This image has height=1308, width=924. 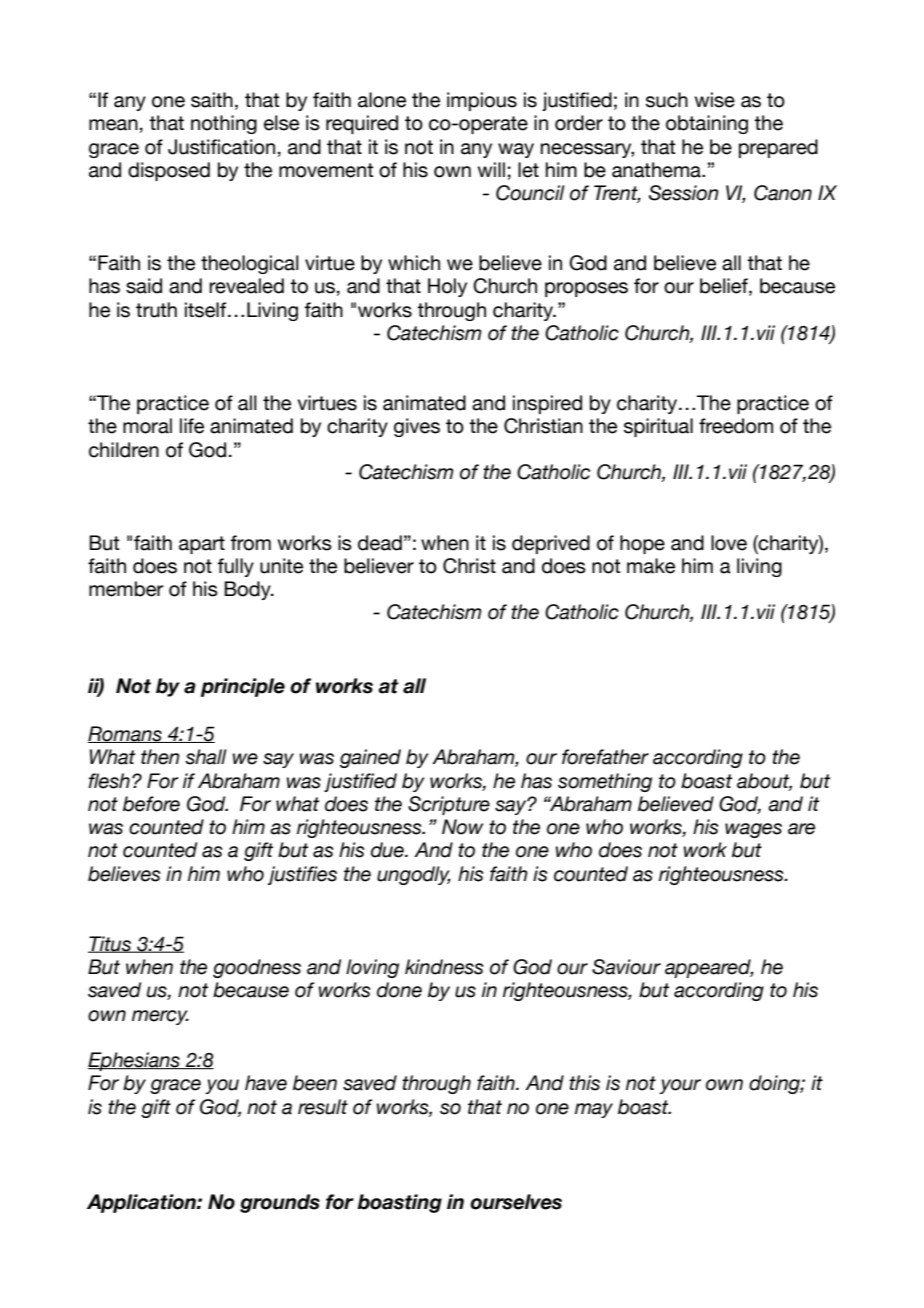 What do you see at coordinates (482, 101) in the image?
I see `impious` at bounding box center [482, 101].
